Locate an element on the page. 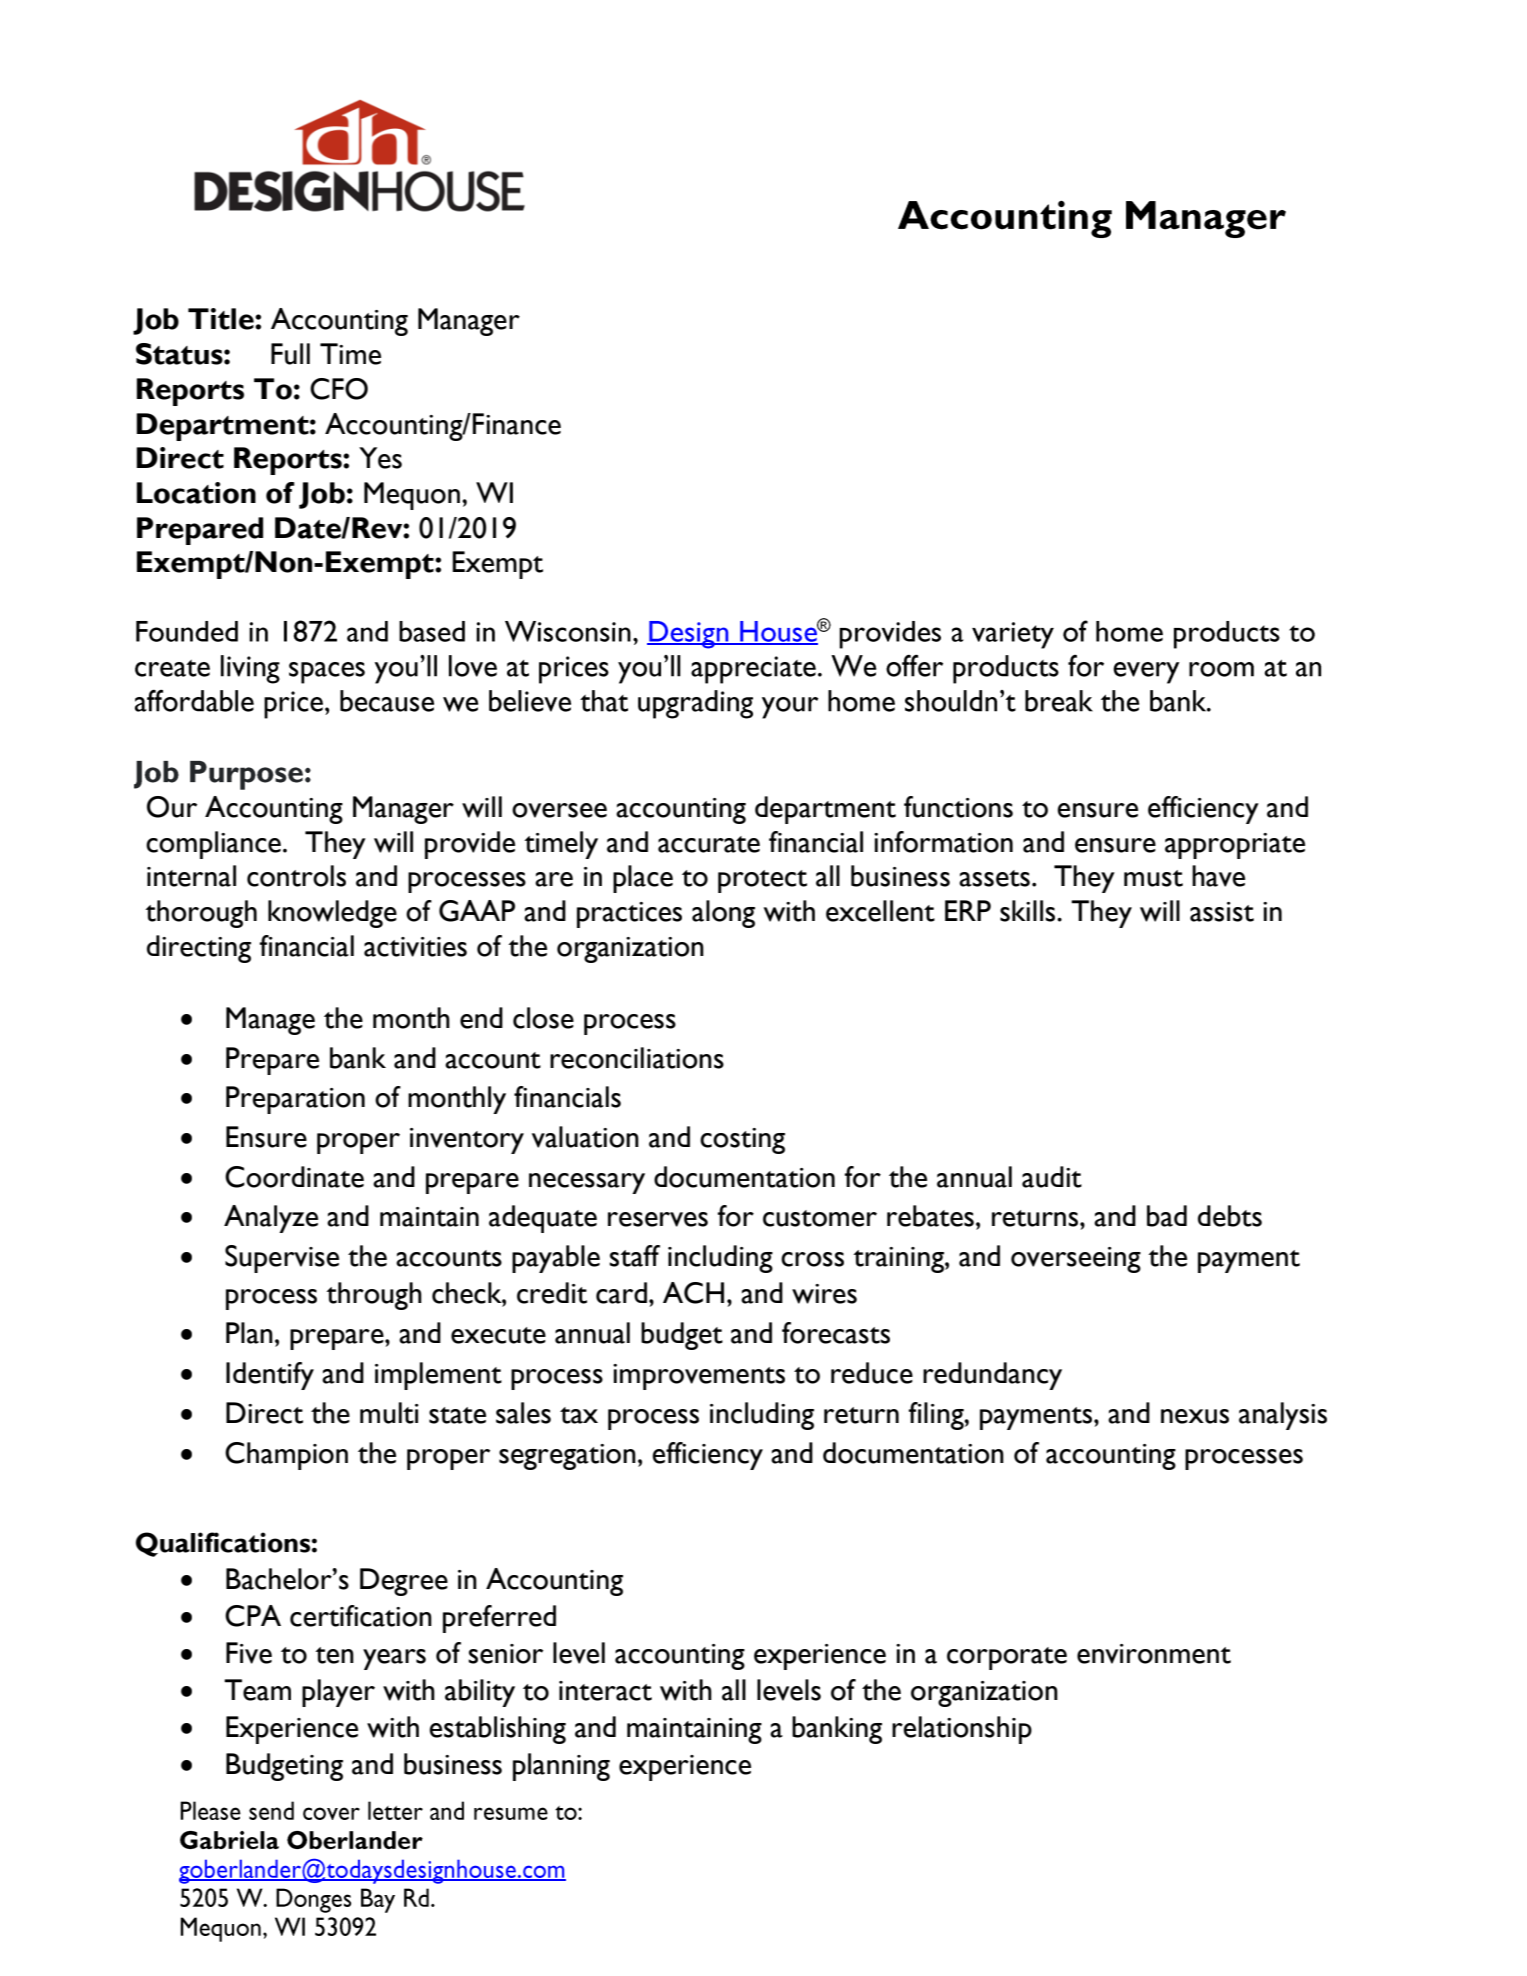  Yes is located at coordinates (380, 458).
